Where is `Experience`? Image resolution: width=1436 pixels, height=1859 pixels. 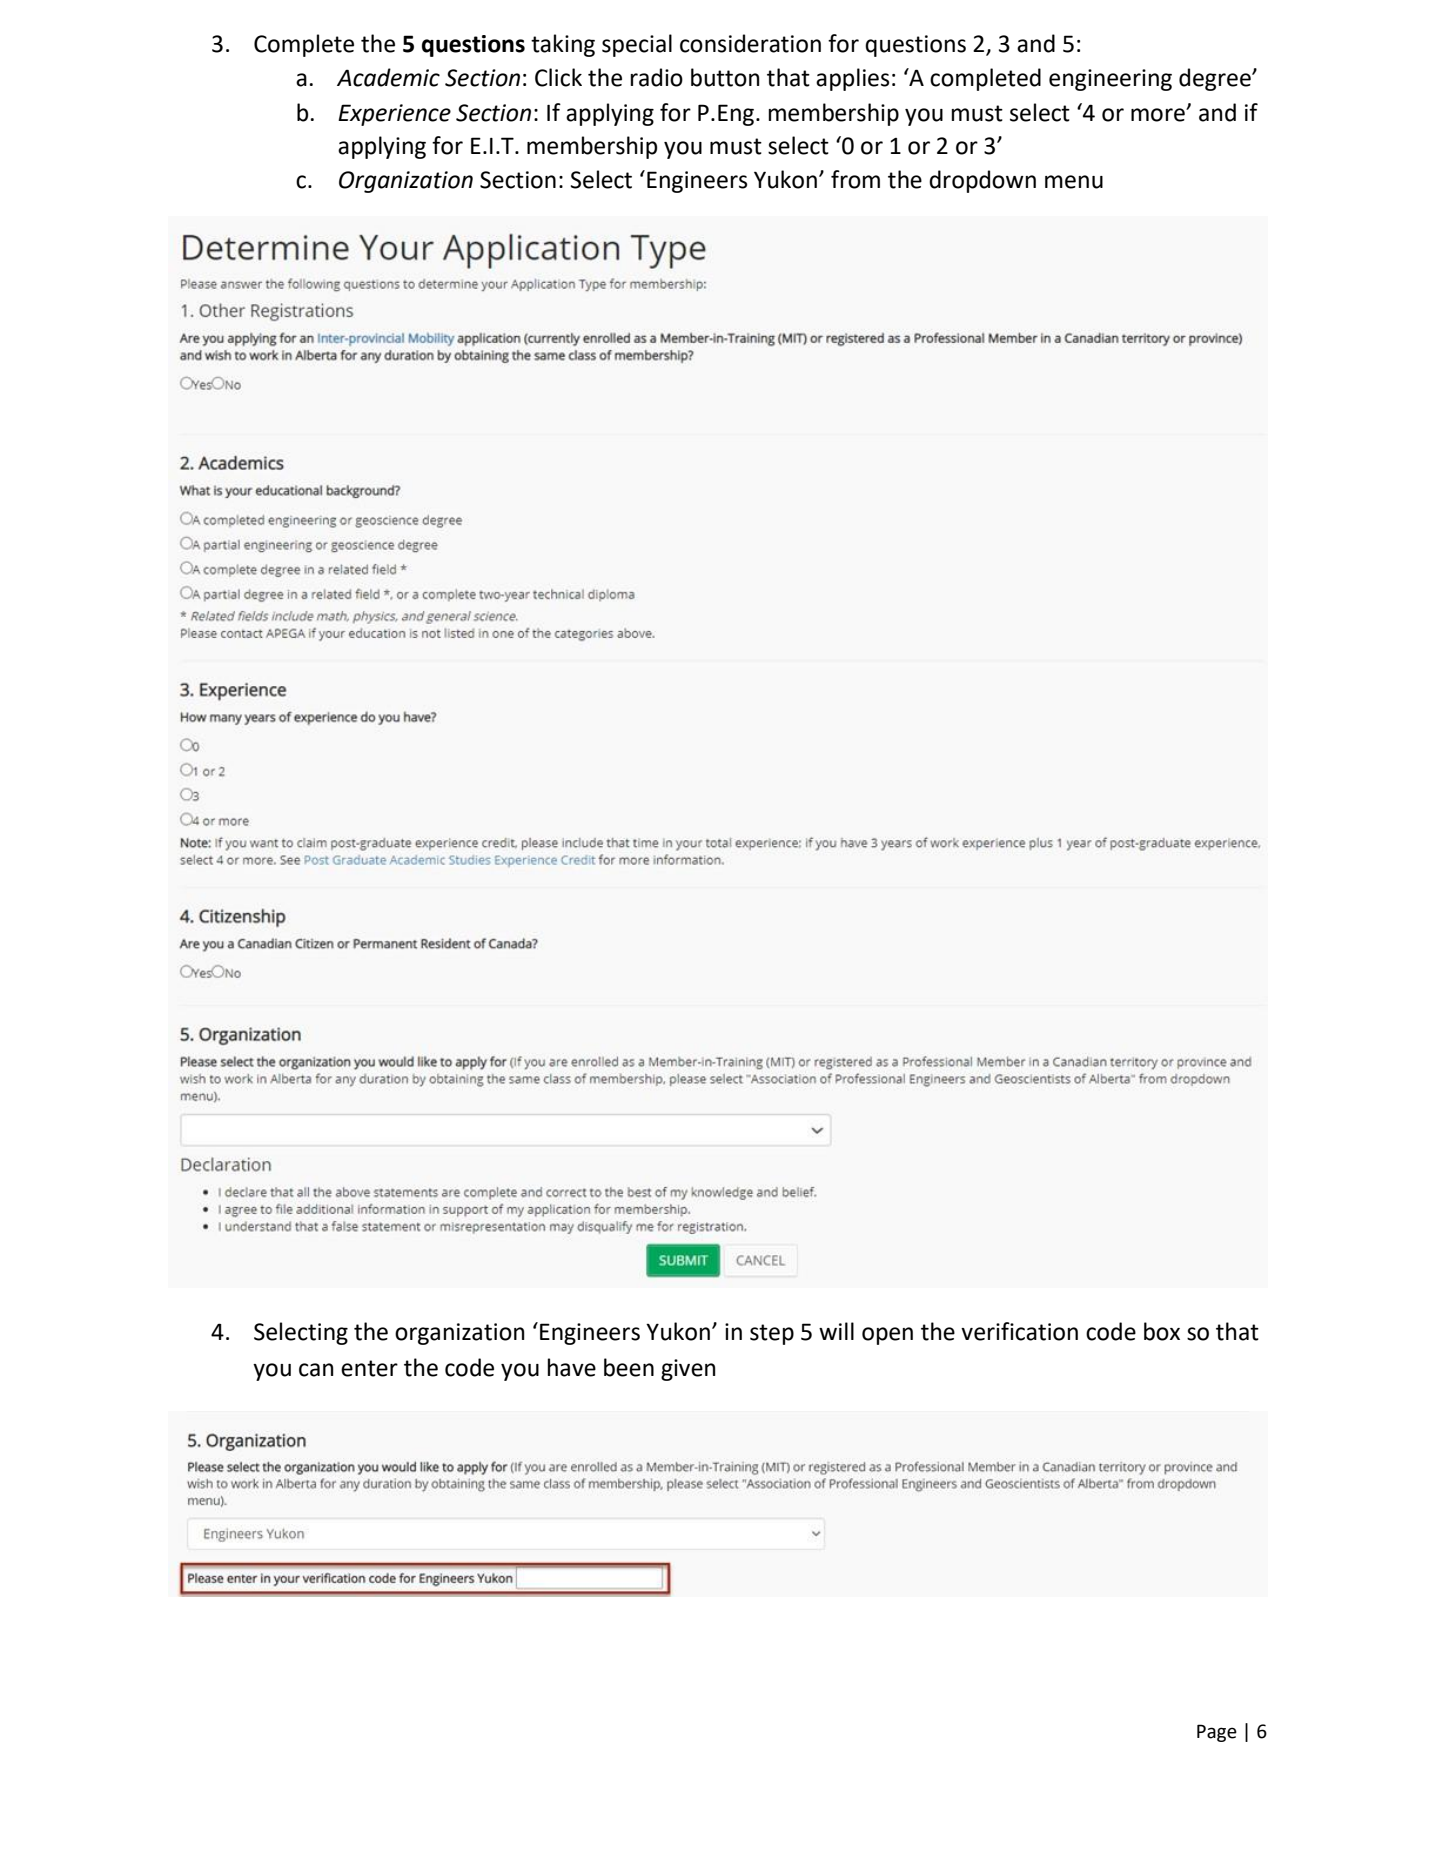 Experience is located at coordinates (394, 115).
